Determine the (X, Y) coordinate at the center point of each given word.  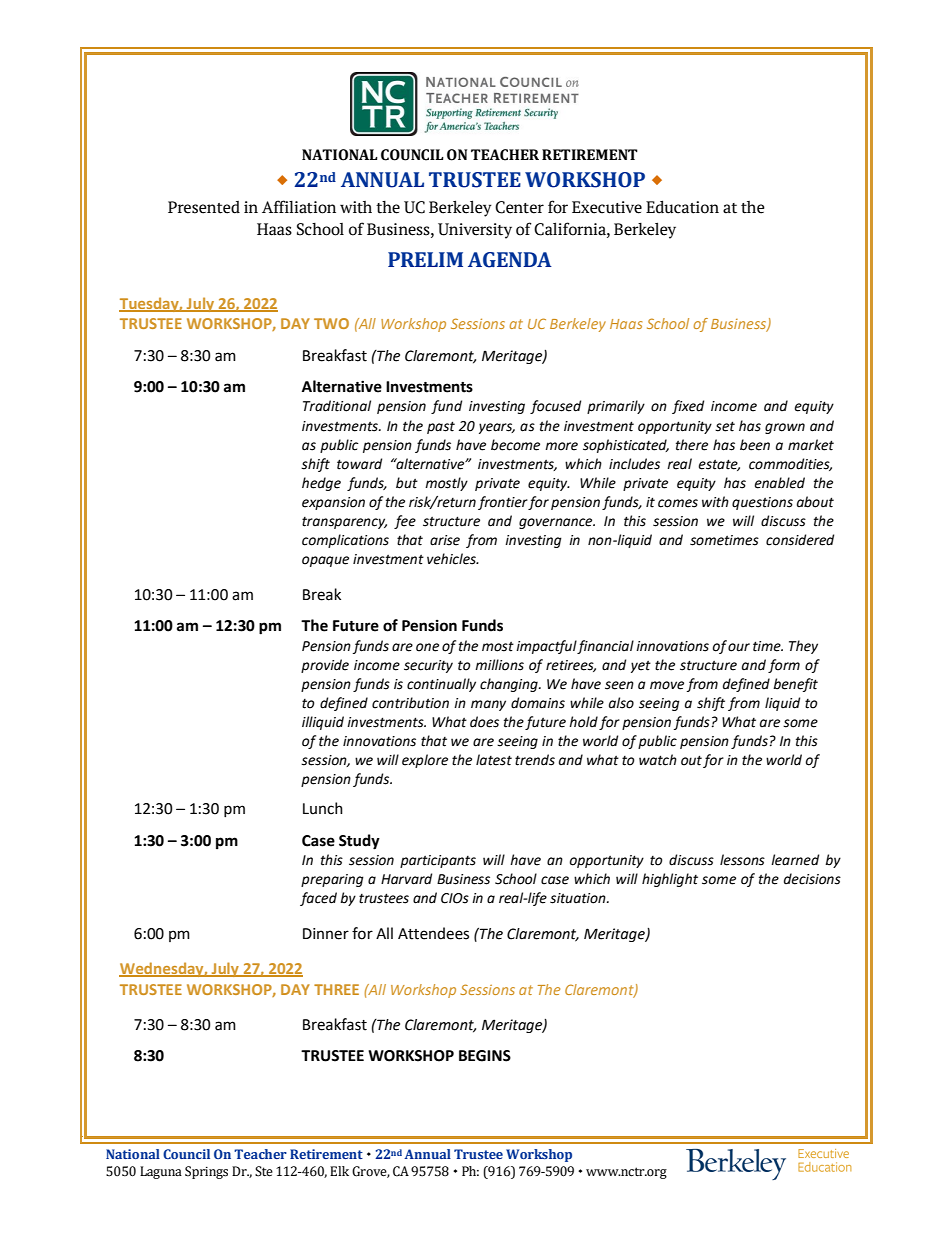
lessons (742, 860)
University (475, 231)
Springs (206, 1172)
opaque (325, 561)
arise (445, 540)
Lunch (323, 808)
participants (438, 861)
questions (762, 503)
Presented (204, 207)
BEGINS (485, 1056)
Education (682, 207)
